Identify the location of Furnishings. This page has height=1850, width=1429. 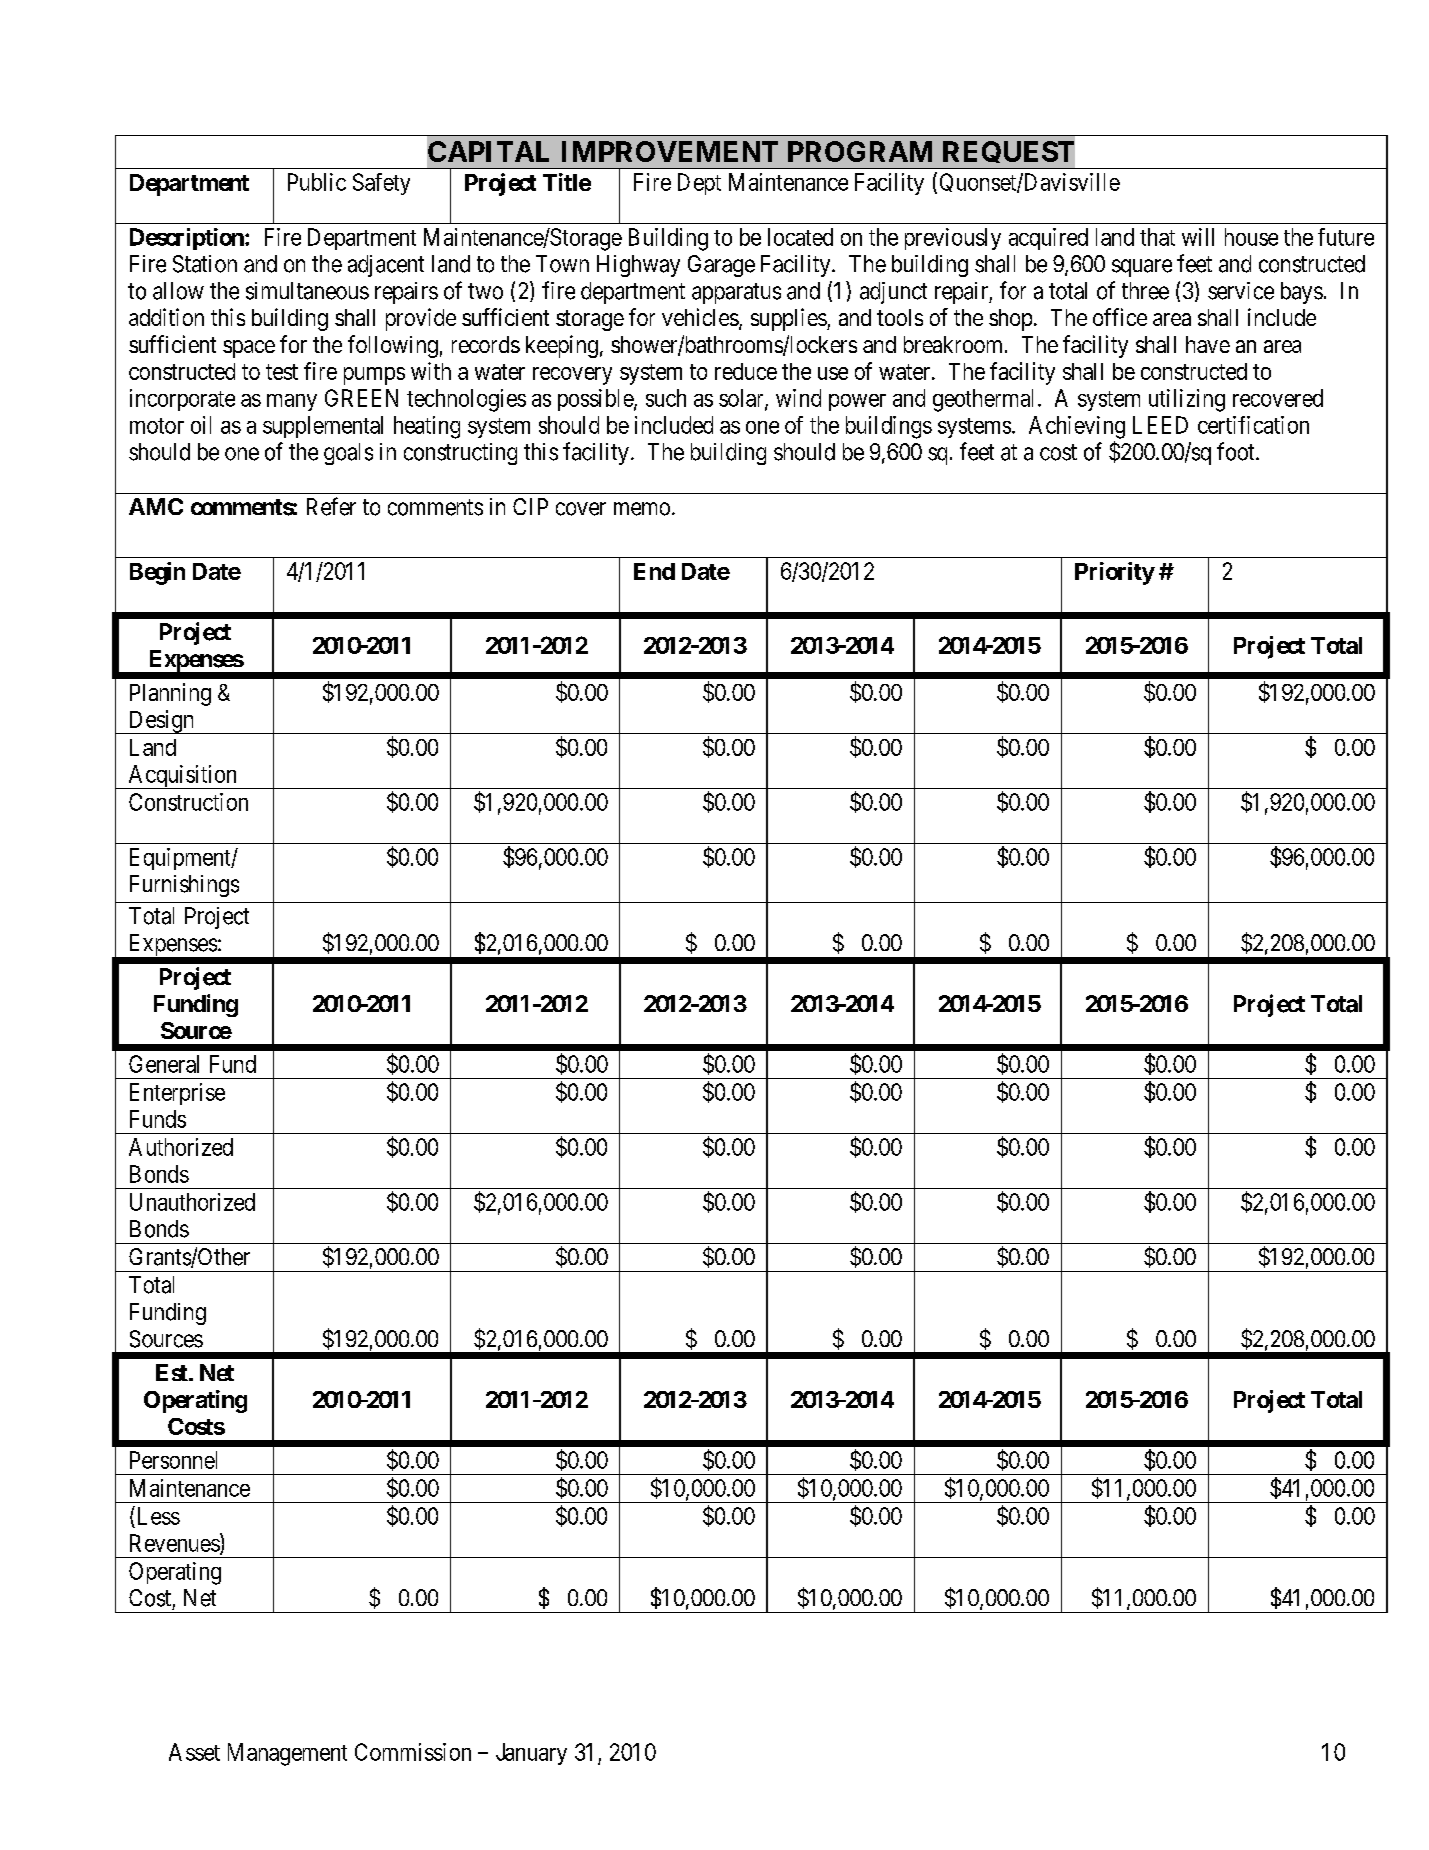
(184, 886).
